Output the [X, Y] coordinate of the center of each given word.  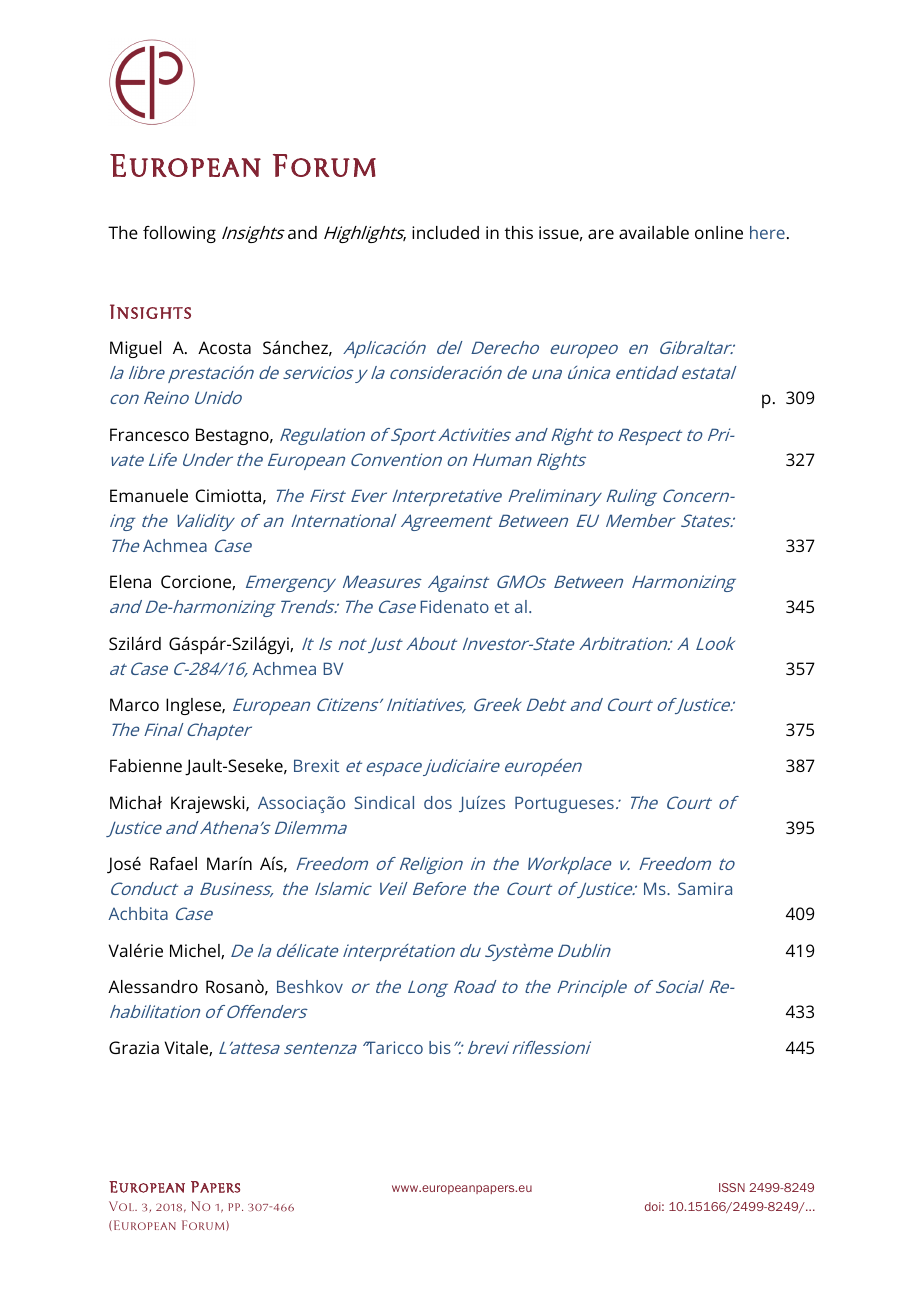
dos [438, 802]
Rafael [173, 863]
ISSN [732, 1187]
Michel [196, 951]
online [719, 232]
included [445, 232]
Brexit [316, 765]
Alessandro [153, 986]
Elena [130, 581]
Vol [122, 1206]
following [179, 234]
